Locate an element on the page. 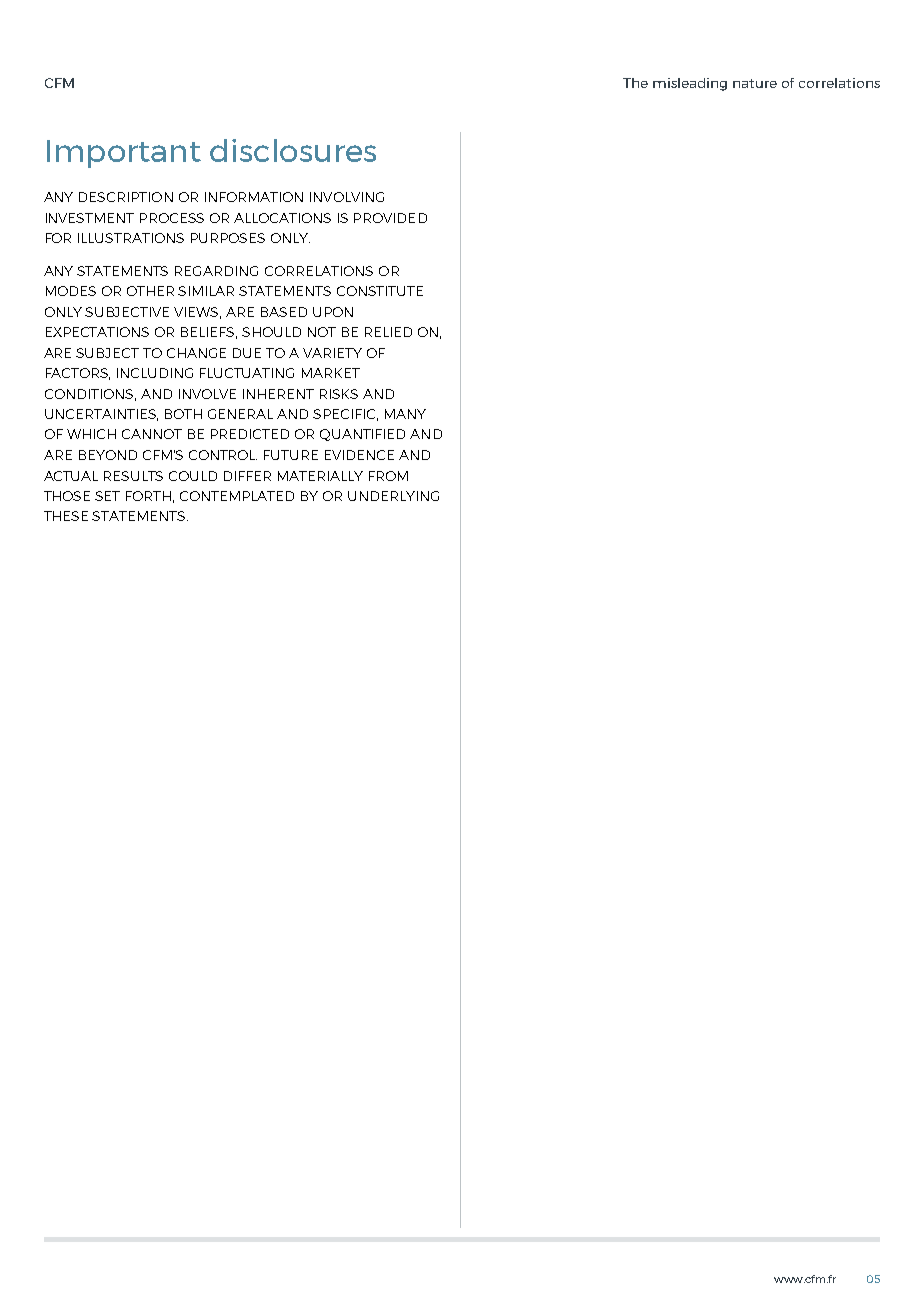 This document has width=924, height=1308. Important is located at coordinates (124, 154).
